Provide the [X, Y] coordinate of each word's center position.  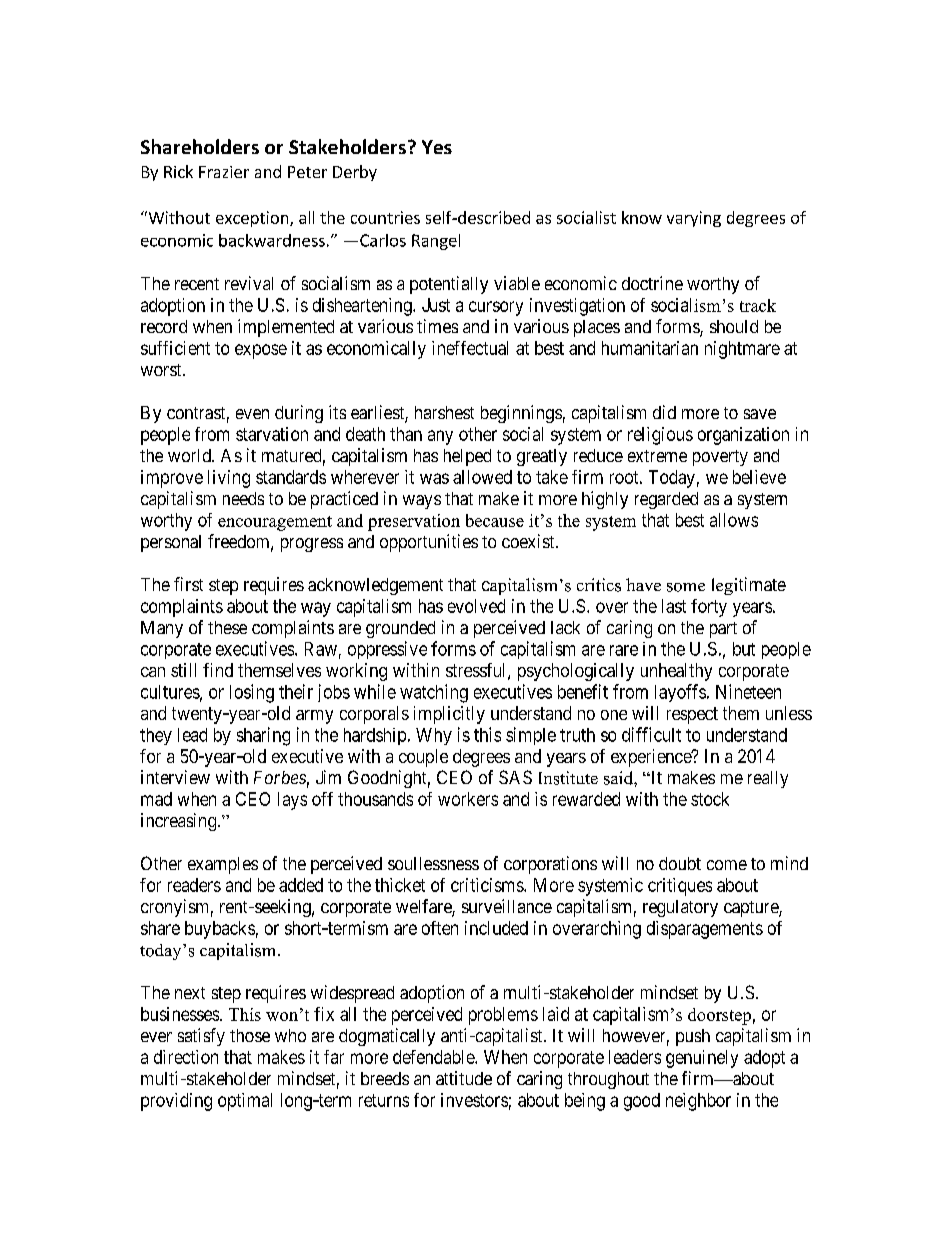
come [727, 865]
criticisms [488, 885]
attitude [464, 1078]
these [227, 627]
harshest [444, 412]
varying [694, 219]
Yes [437, 147]
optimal [245, 1102]
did [664, 412]
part [723, 630]
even [252, 414]
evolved [476, 606]
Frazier [224, 172]
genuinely [702, 1059]
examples [223, 865]
